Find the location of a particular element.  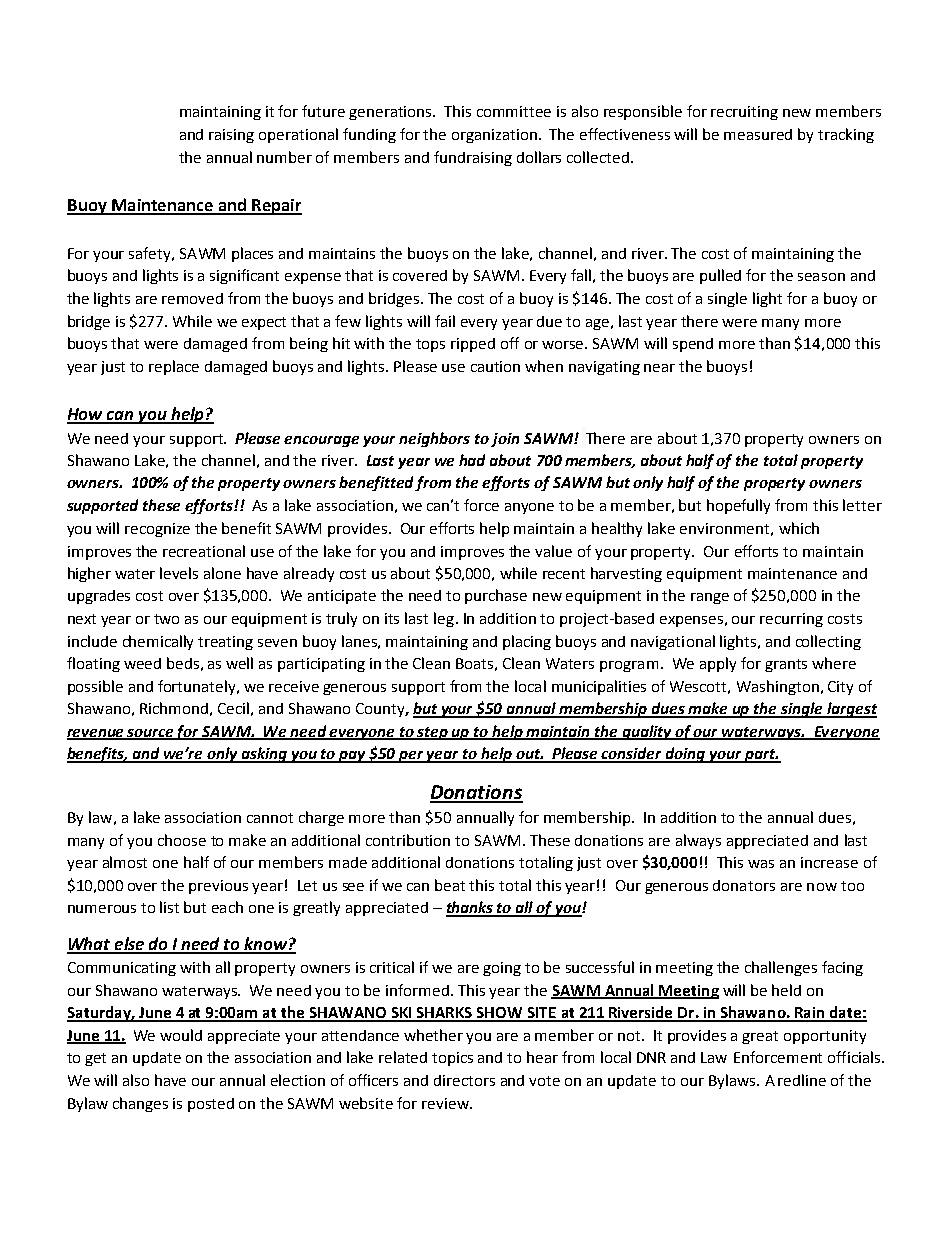

step is located at coordinates (433, 733).
